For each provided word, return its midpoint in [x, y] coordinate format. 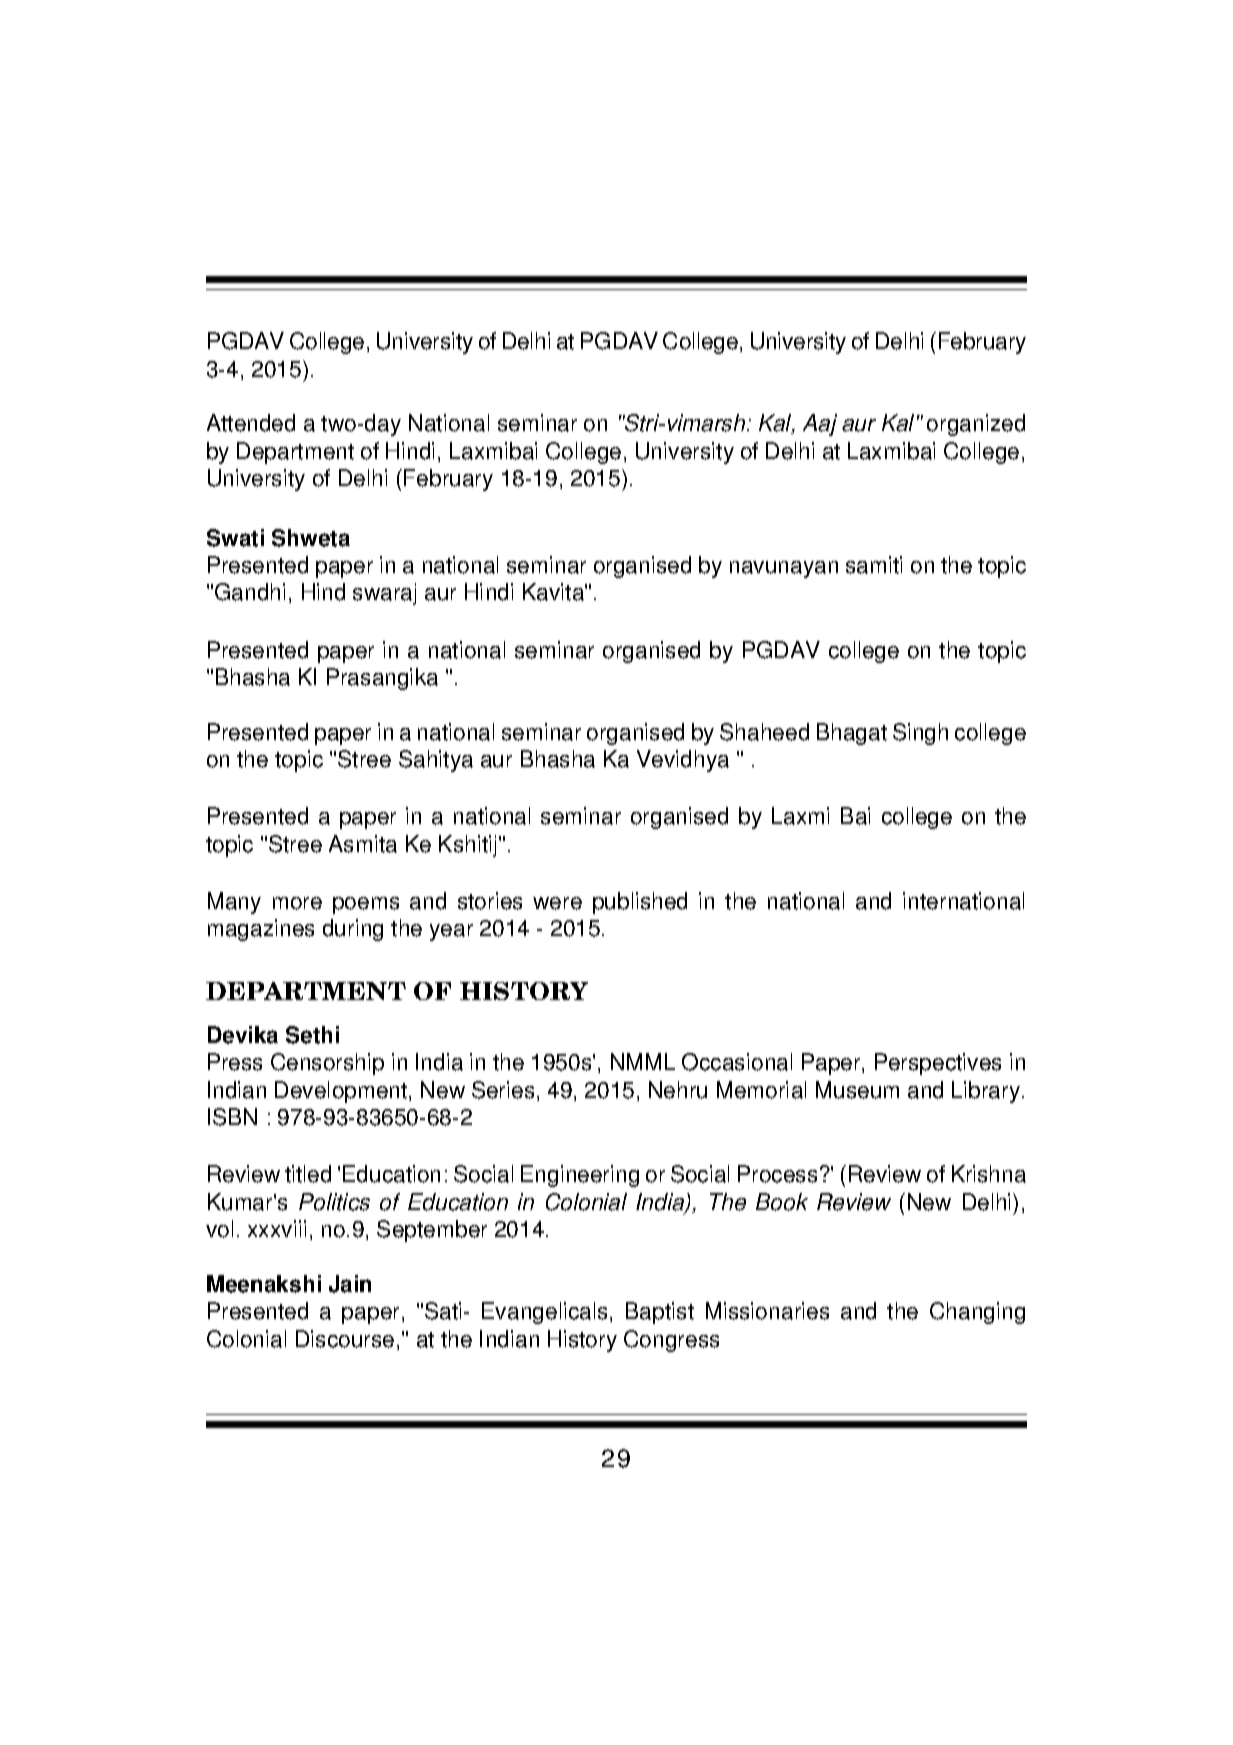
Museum [857, 1090]
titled [308, 1174]
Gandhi [250, 592]
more [297, 903]
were [557, 903]
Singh [920, 734]
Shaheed [764, 732]
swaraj [384, 594]
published [640, 903]
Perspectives [938, 1064]
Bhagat [852, 734]
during [353, 930]
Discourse [345, 1339]
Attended [251, 423]
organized [976, 425]
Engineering [580, 1176]
